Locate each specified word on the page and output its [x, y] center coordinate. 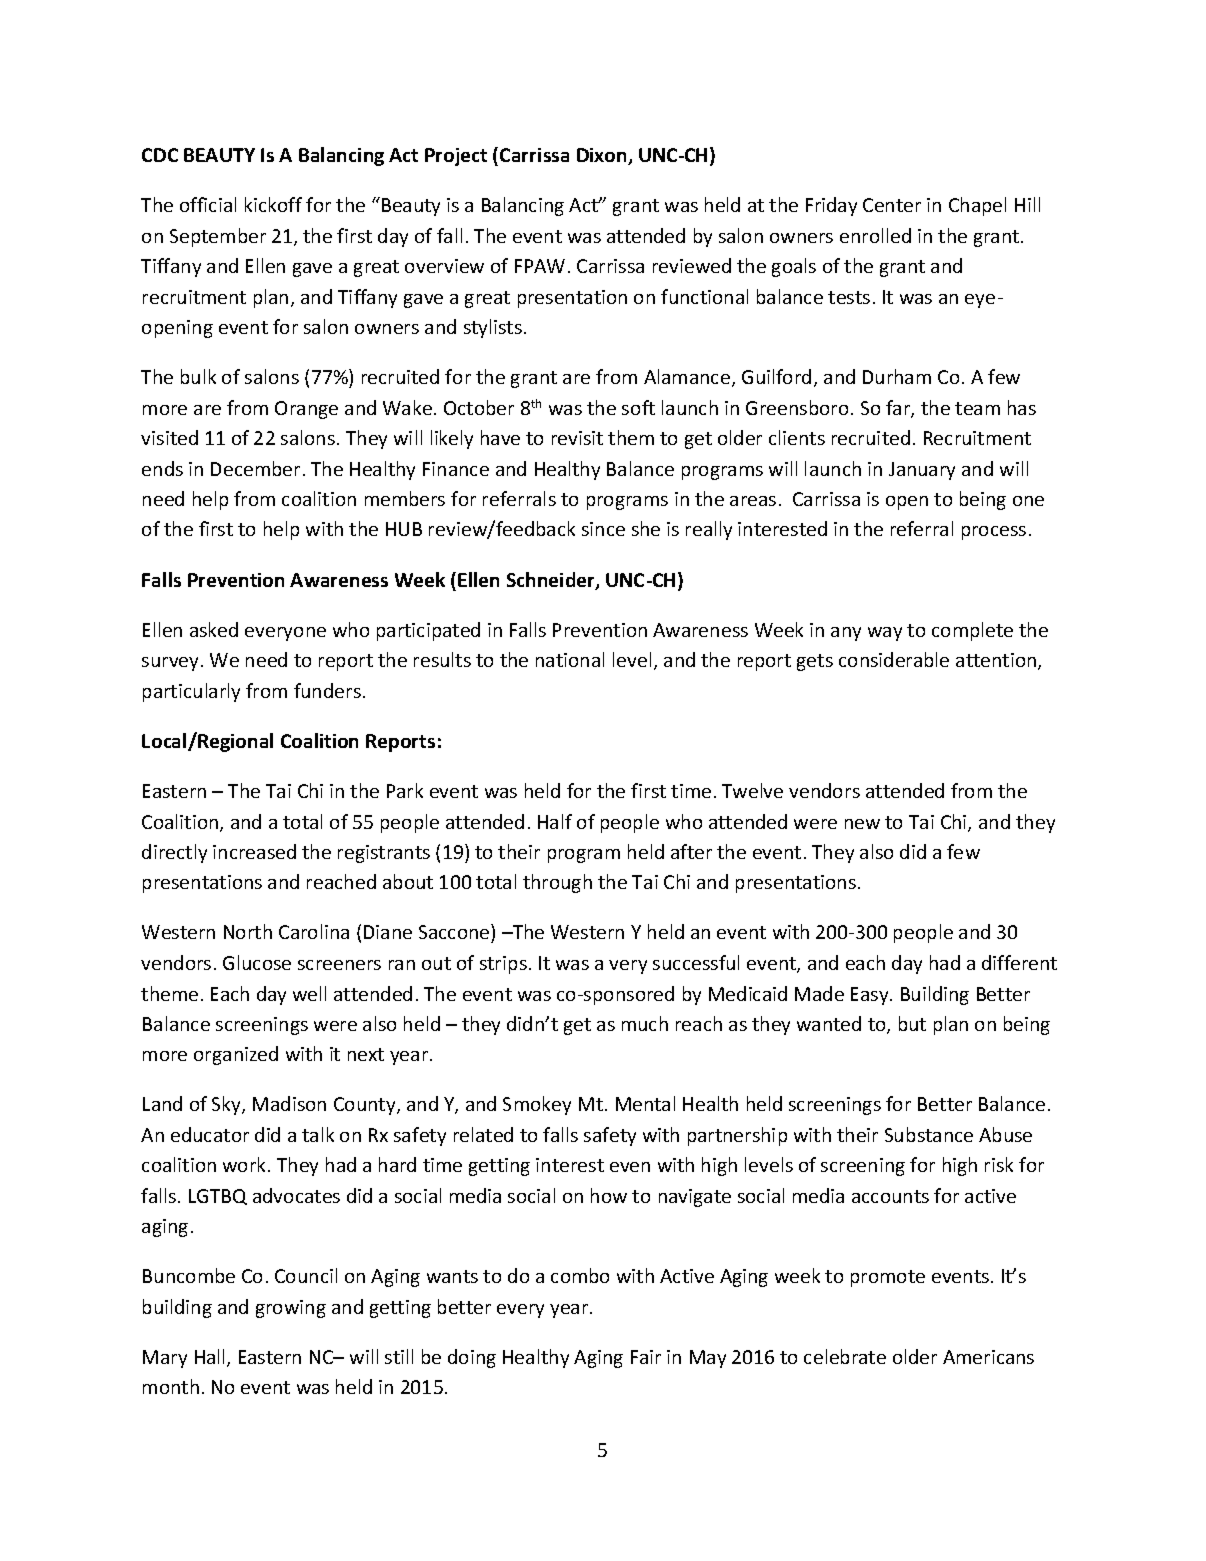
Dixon [603, 156]
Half [555, 821]
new [862, 824]
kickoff [273, 204]
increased [254, 851]
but [912, 1023]
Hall [211, 1358]
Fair [646, 1357]
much [645, 1023]
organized [236, 1055]
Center [892, 205]
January [922, 471]
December [255, 468]
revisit [577, 438]
